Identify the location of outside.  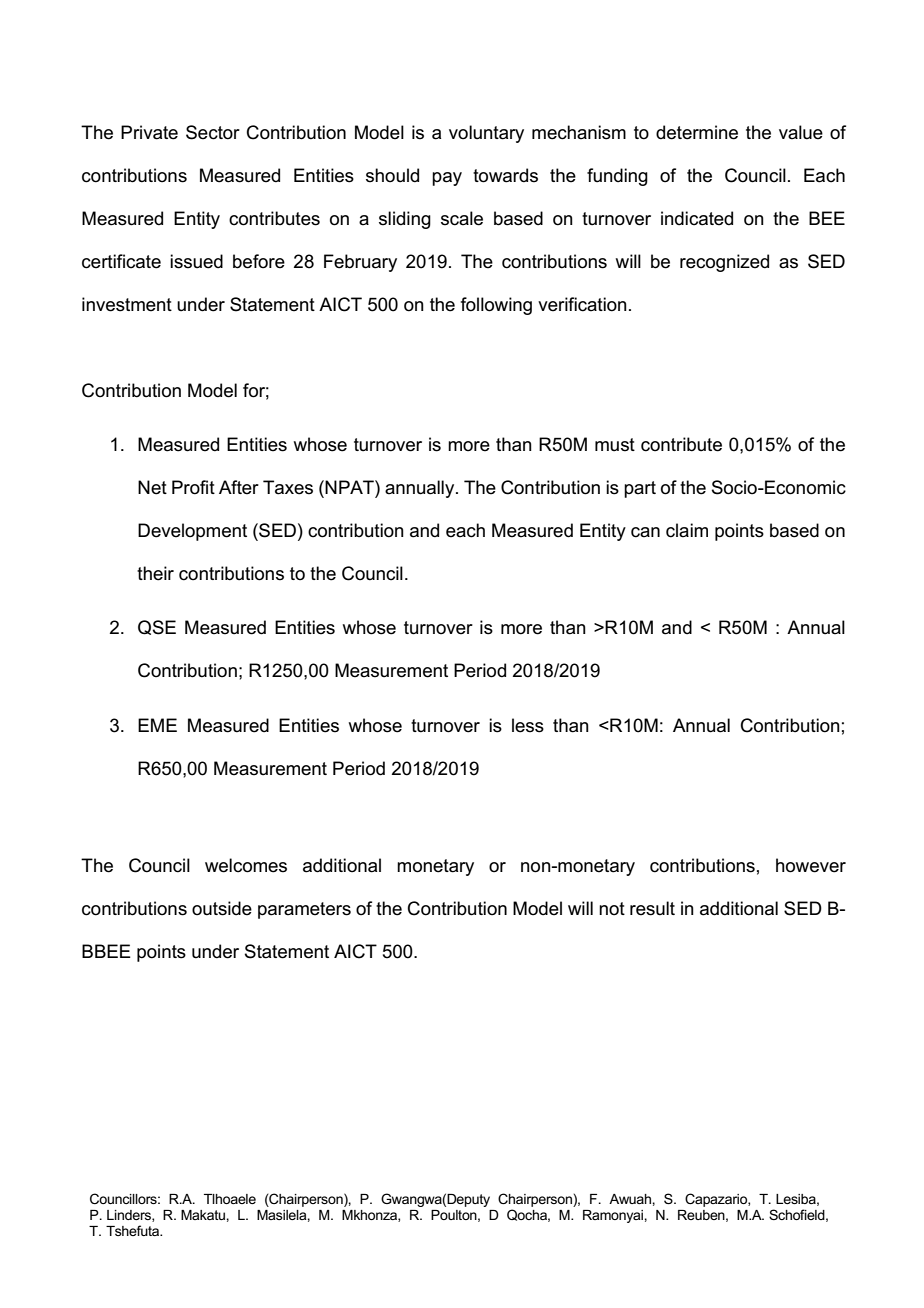
(222, 908).
